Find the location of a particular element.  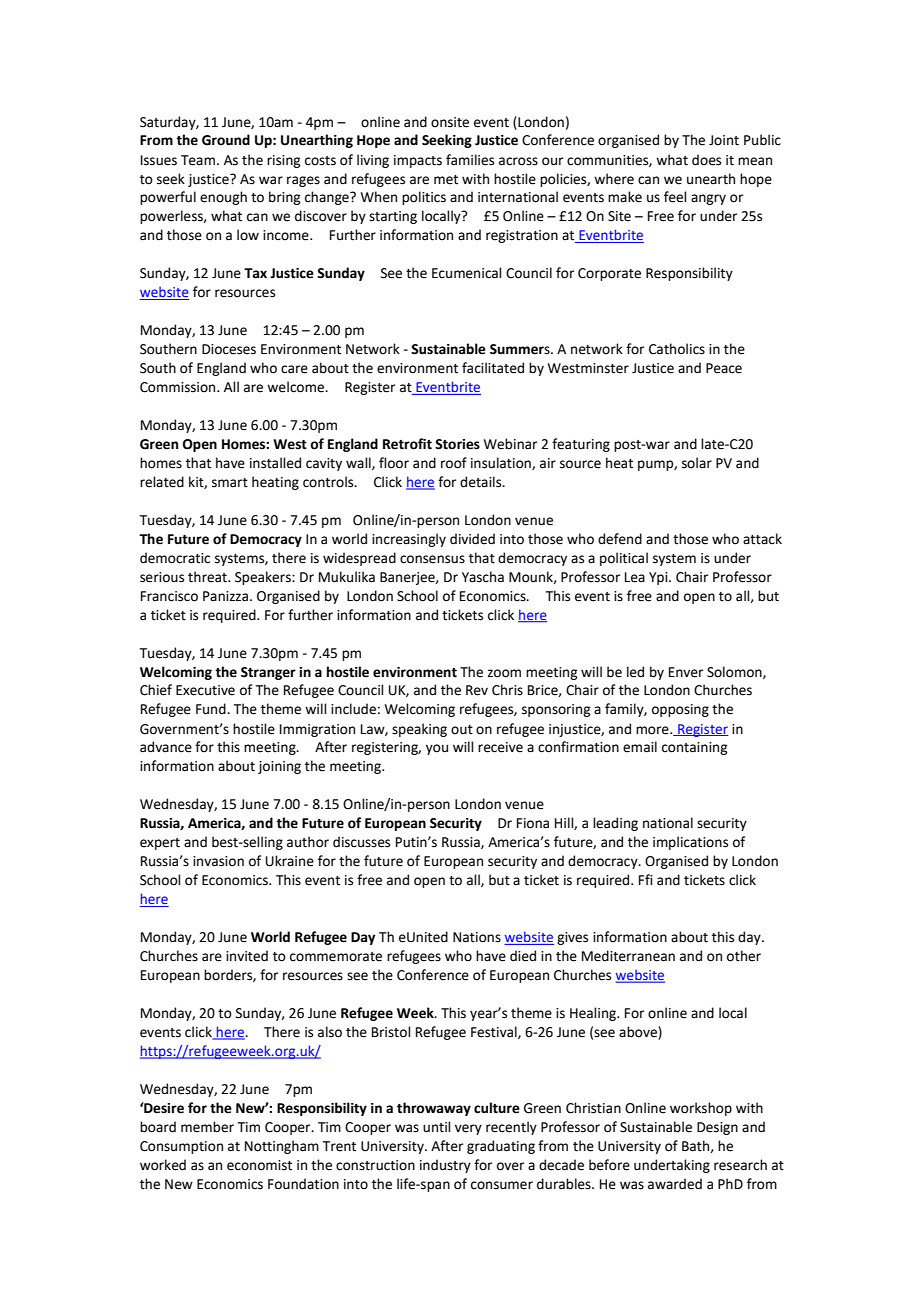

awarded is located at coordinates (675, 1184).
